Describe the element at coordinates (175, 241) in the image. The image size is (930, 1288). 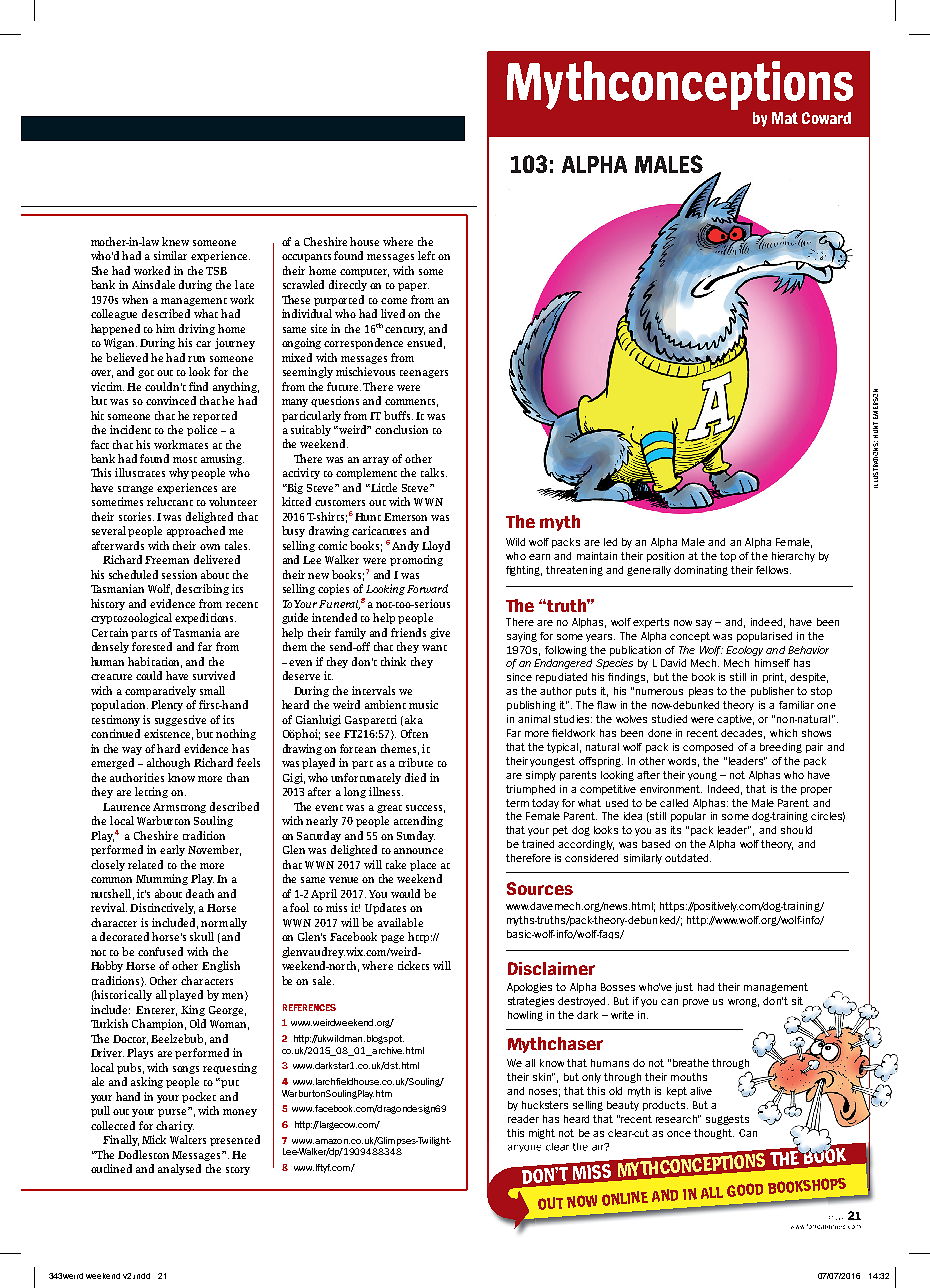
I see `knew` at that location.
